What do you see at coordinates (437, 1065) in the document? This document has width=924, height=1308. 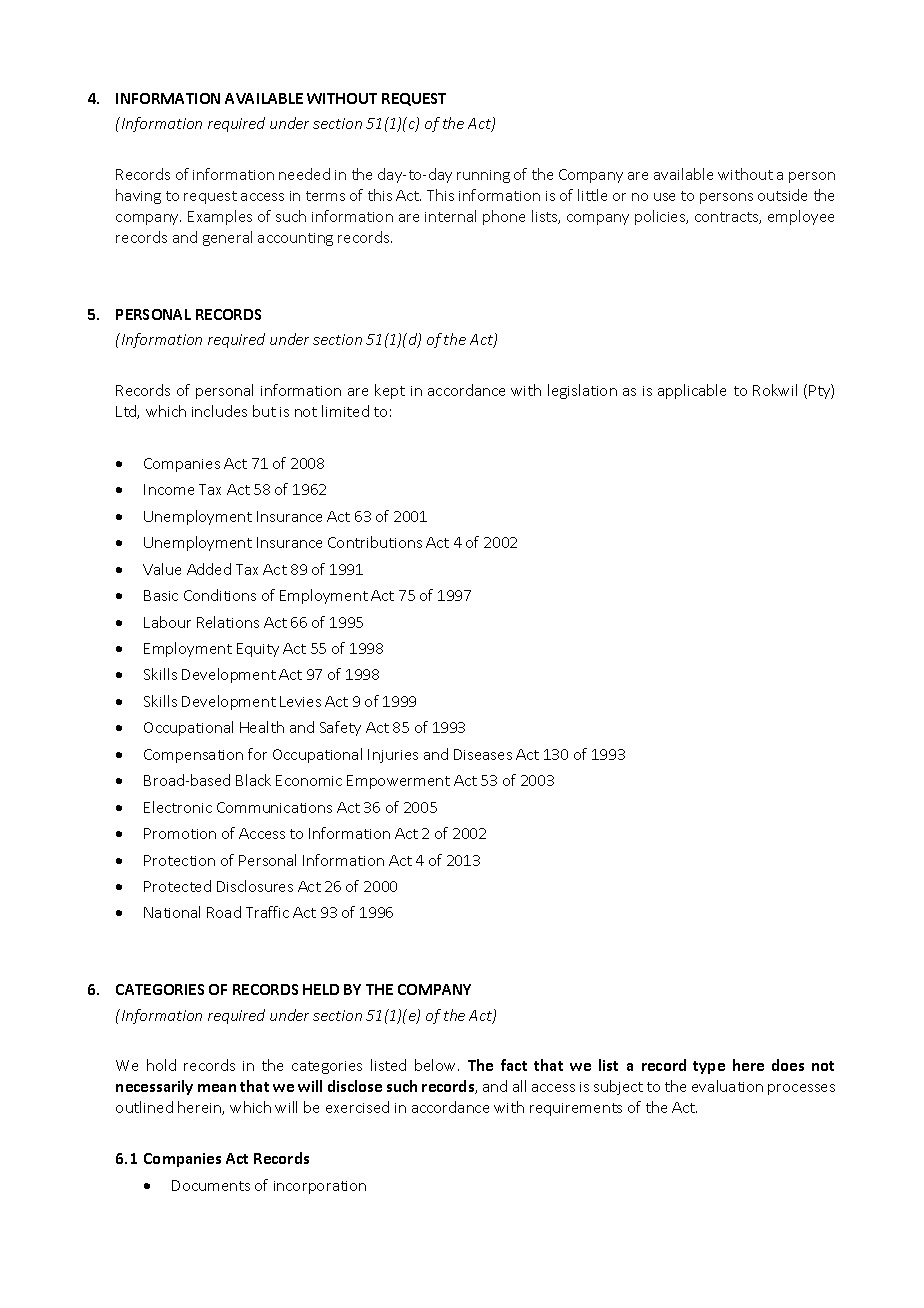 I see `below` at bounding box center [437, 1065].
